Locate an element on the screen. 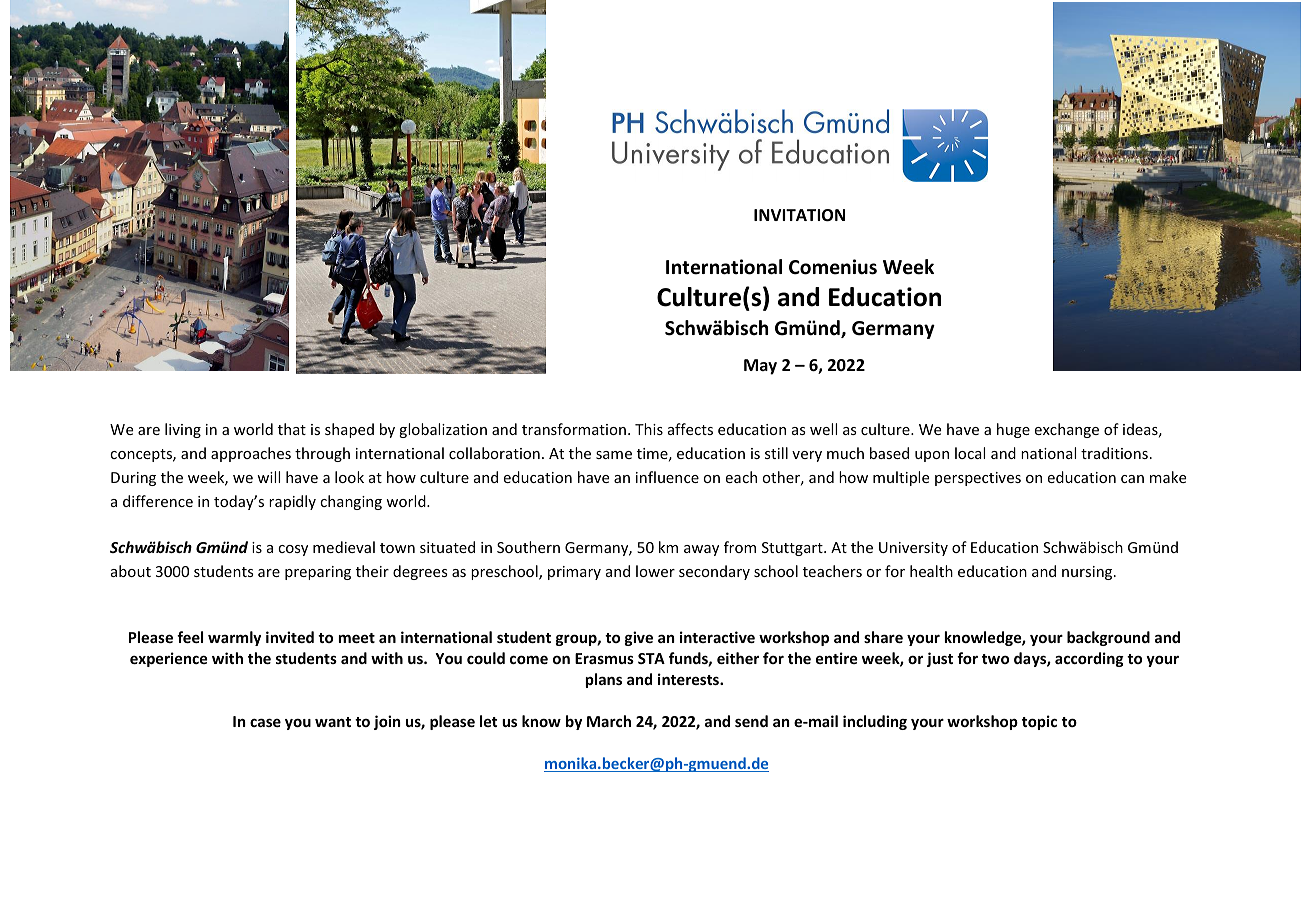  topic is located at coordinates (1039, 722).
